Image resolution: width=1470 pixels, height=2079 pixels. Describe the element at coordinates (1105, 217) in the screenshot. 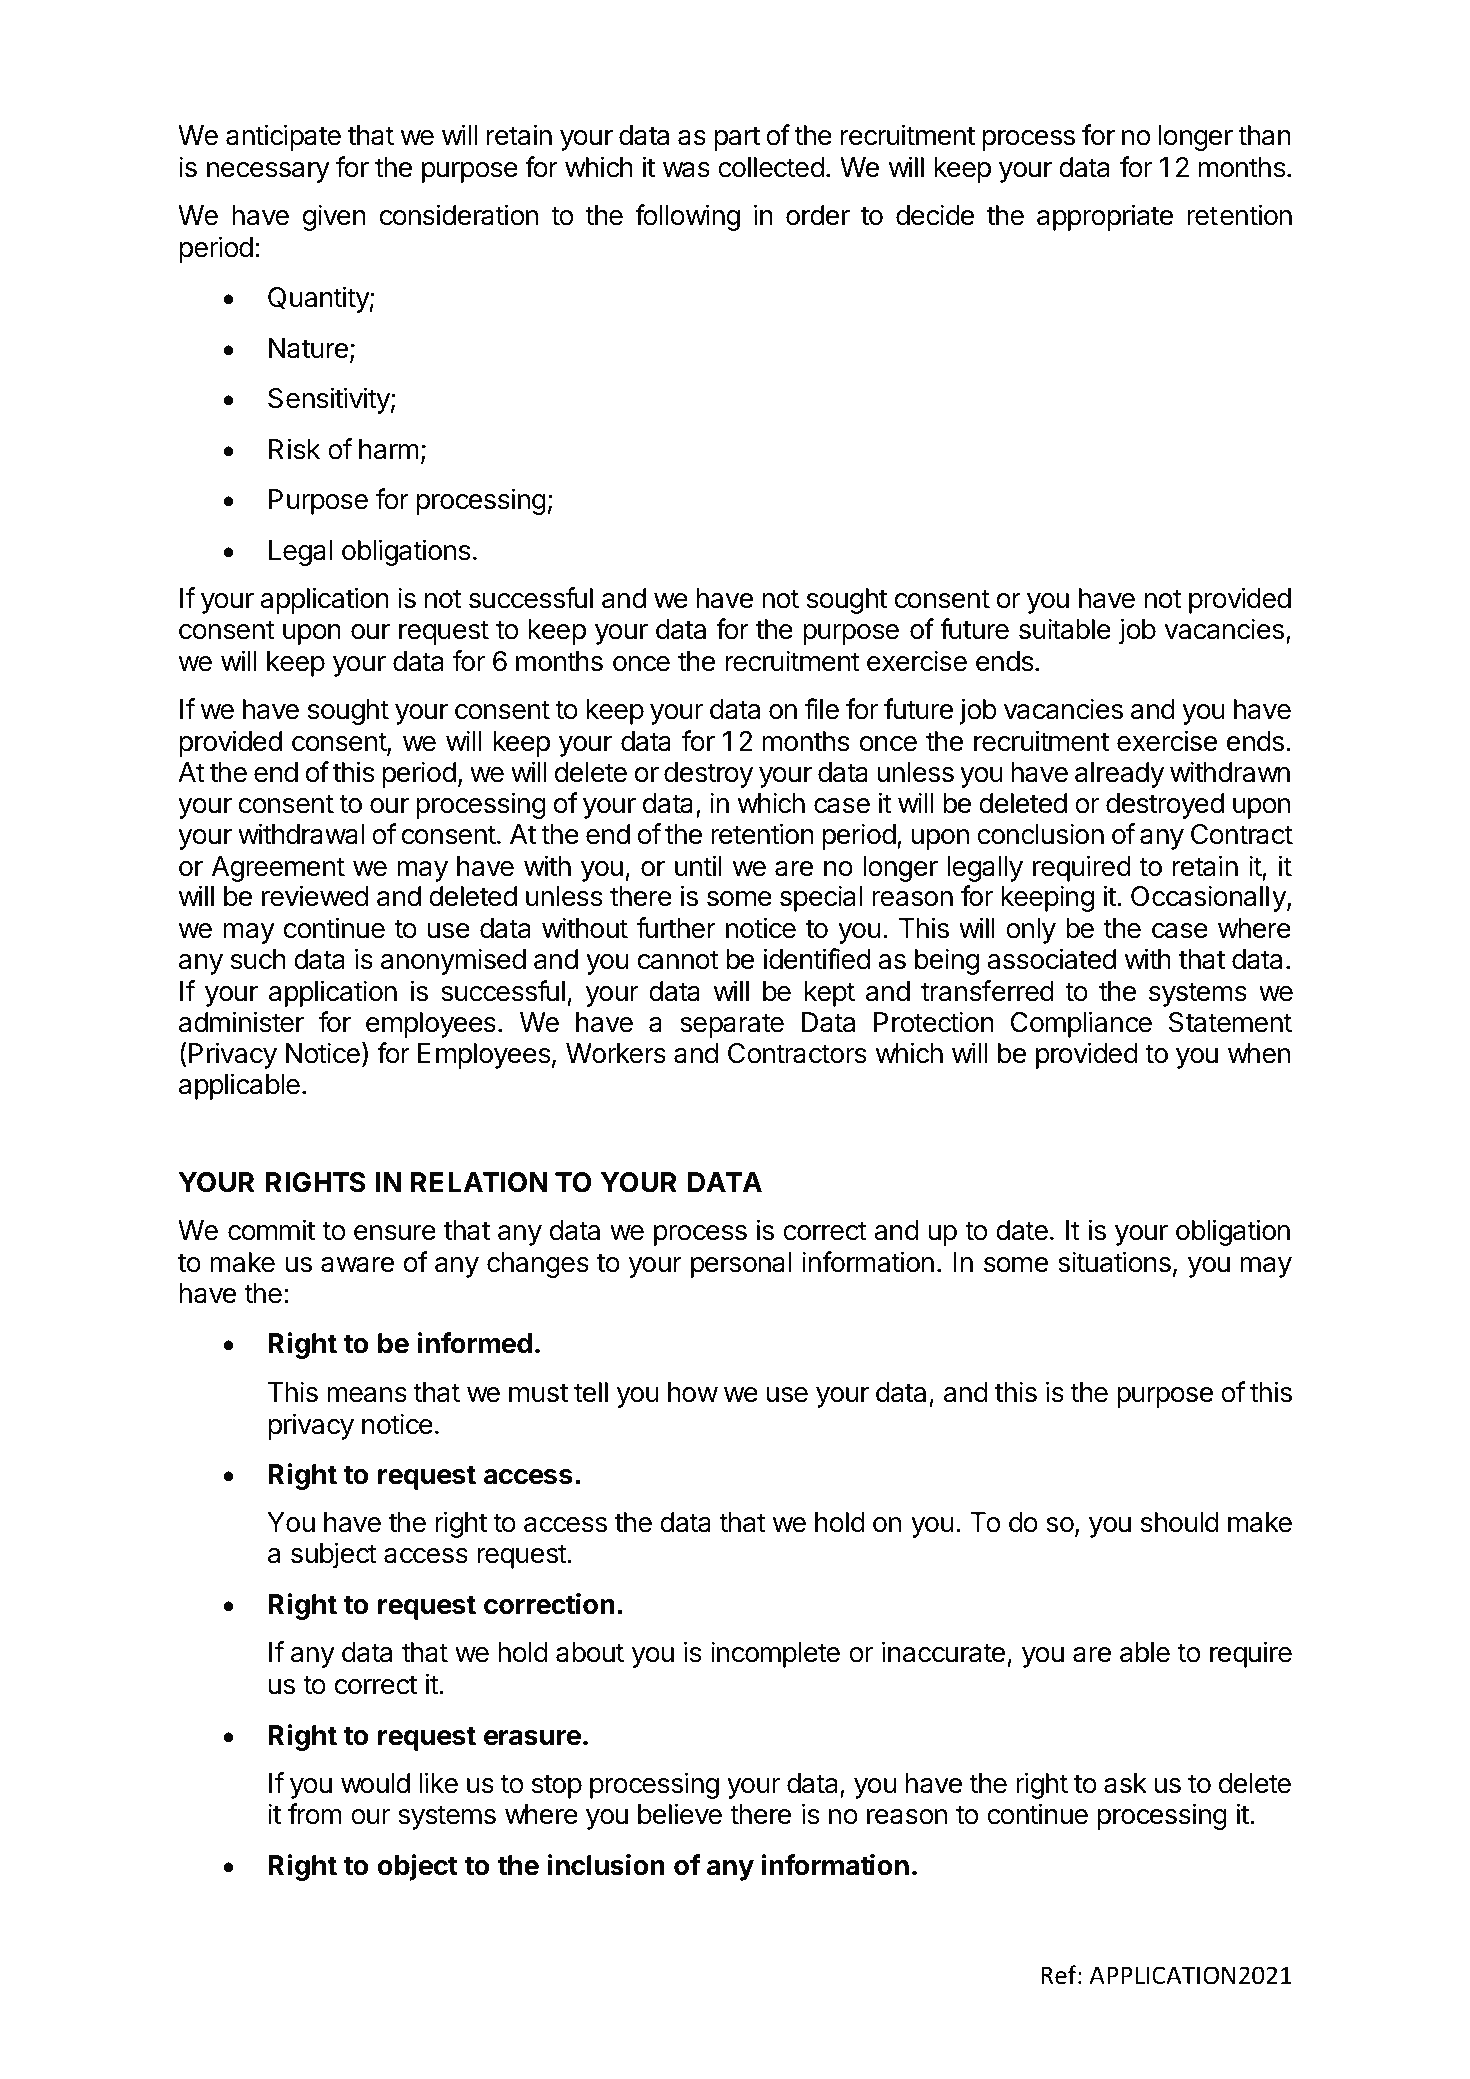

I see `appropriate` at that location.
